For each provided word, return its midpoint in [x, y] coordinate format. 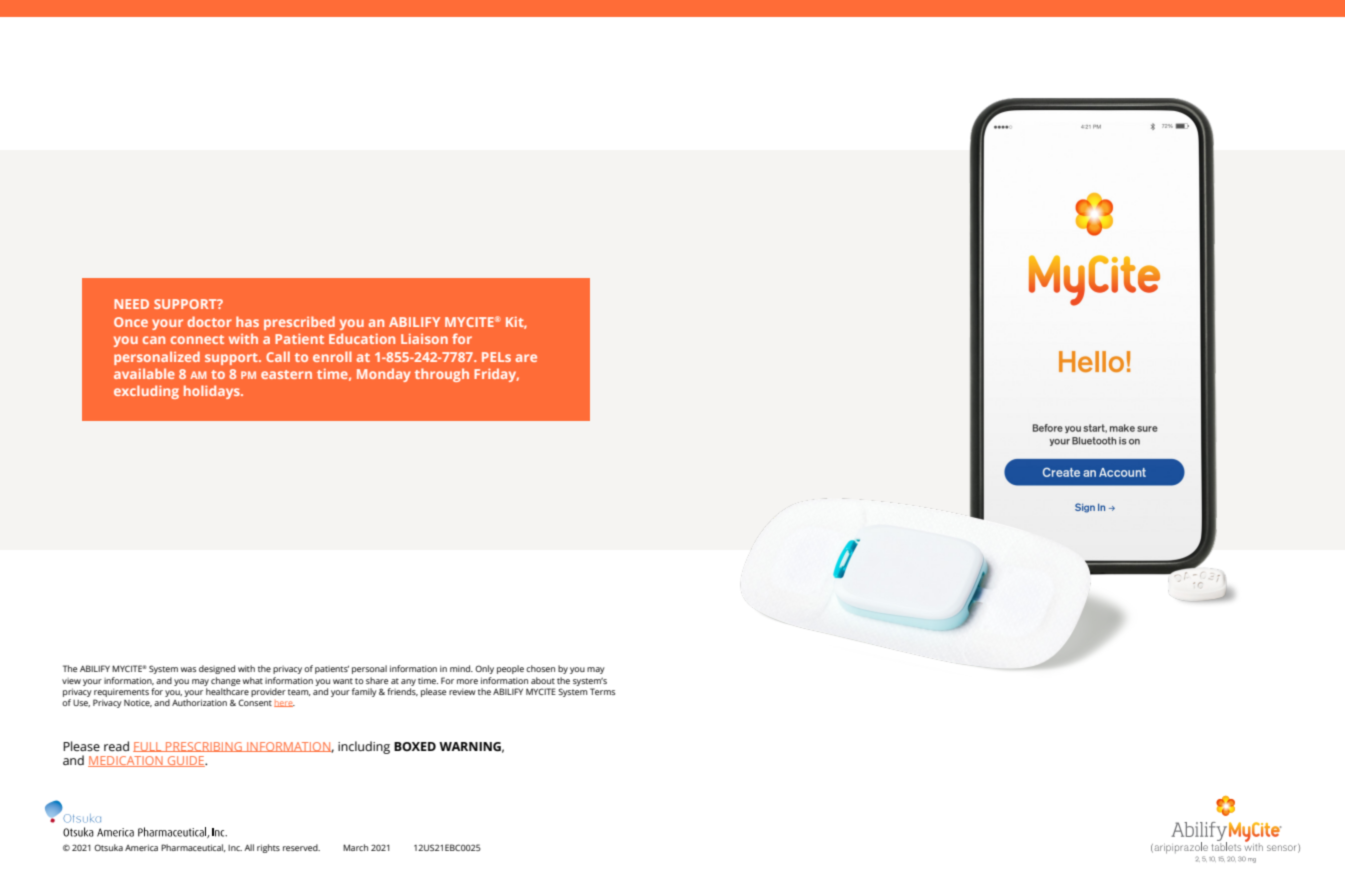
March [355, 847]
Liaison [424, 339]
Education [362, 338]
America [141, 847]
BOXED [415, 746]
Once [131, 322]
